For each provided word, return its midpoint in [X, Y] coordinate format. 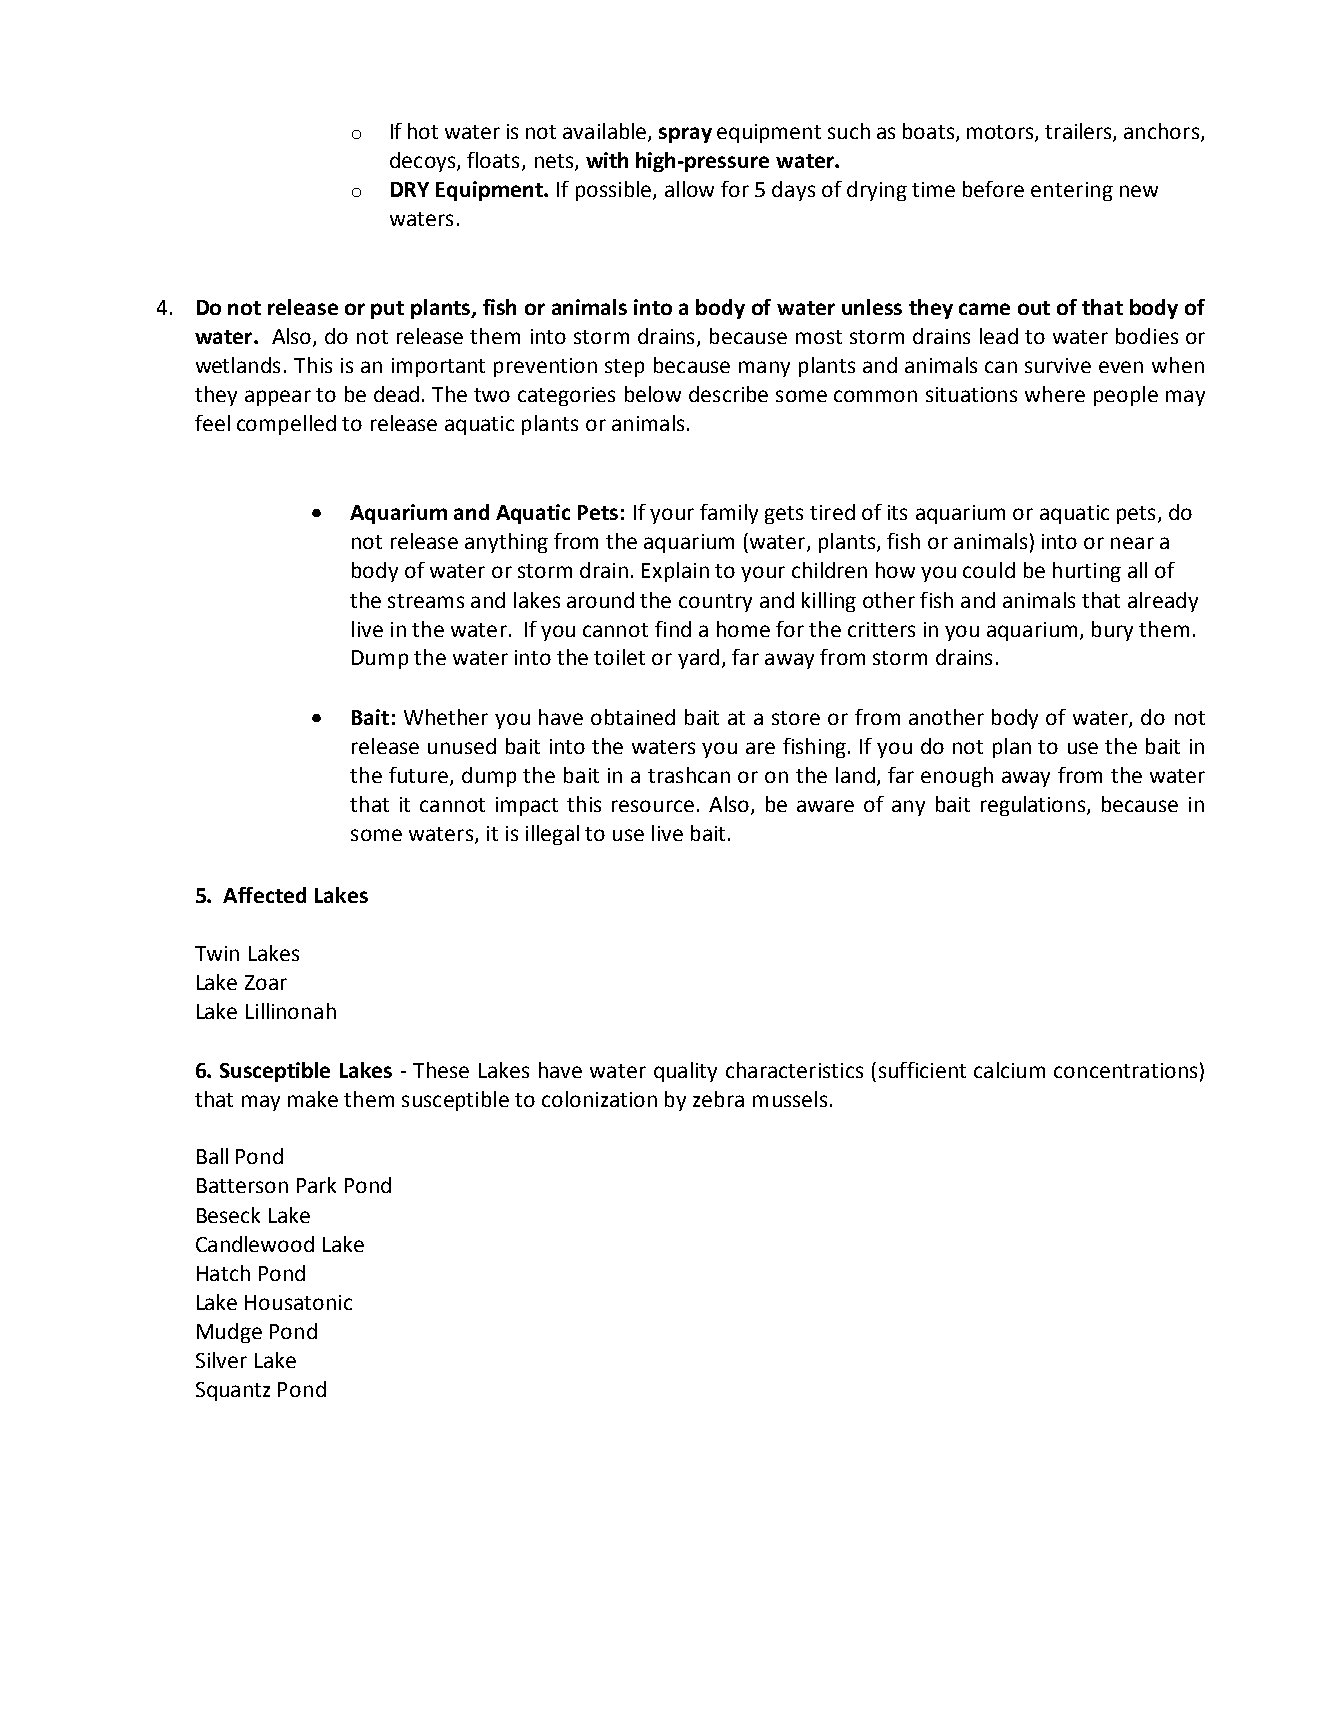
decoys [424, 162]
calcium [1009, 1070]
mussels [790, 1099]
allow [689, 189]
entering [1072, 191]
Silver [221, 1360]
